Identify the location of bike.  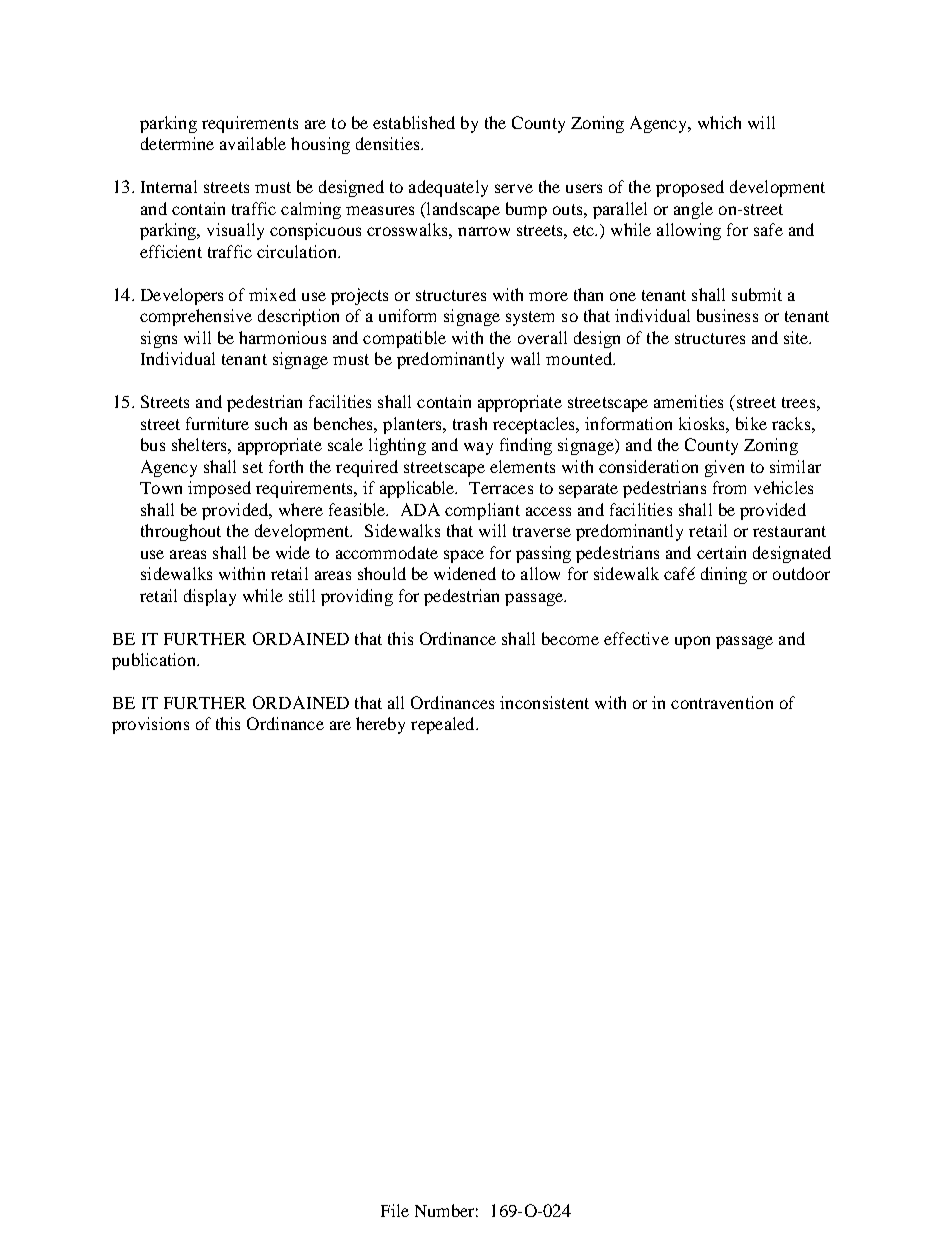
(751, 423).
